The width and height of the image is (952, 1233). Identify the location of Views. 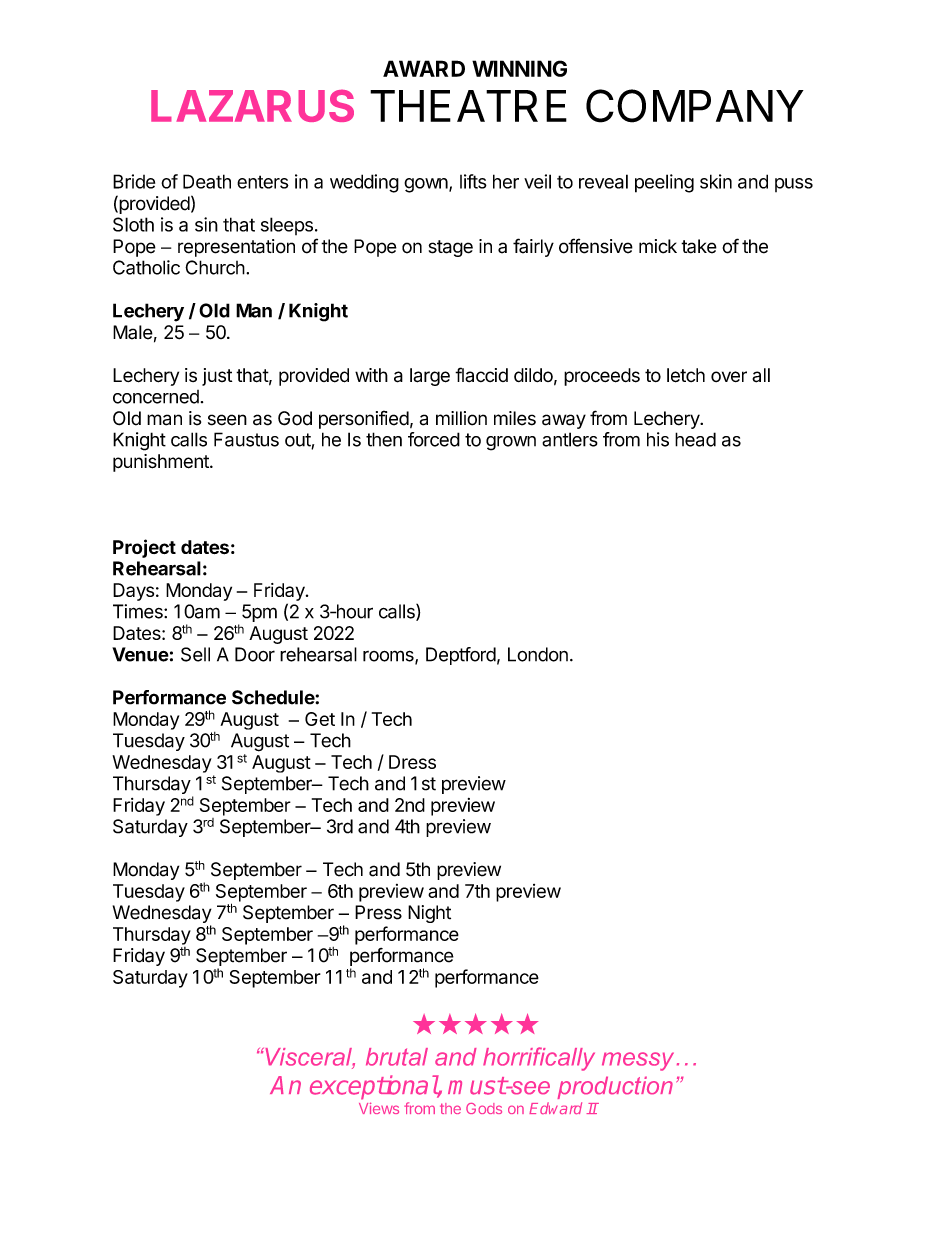
(379, 1108).
